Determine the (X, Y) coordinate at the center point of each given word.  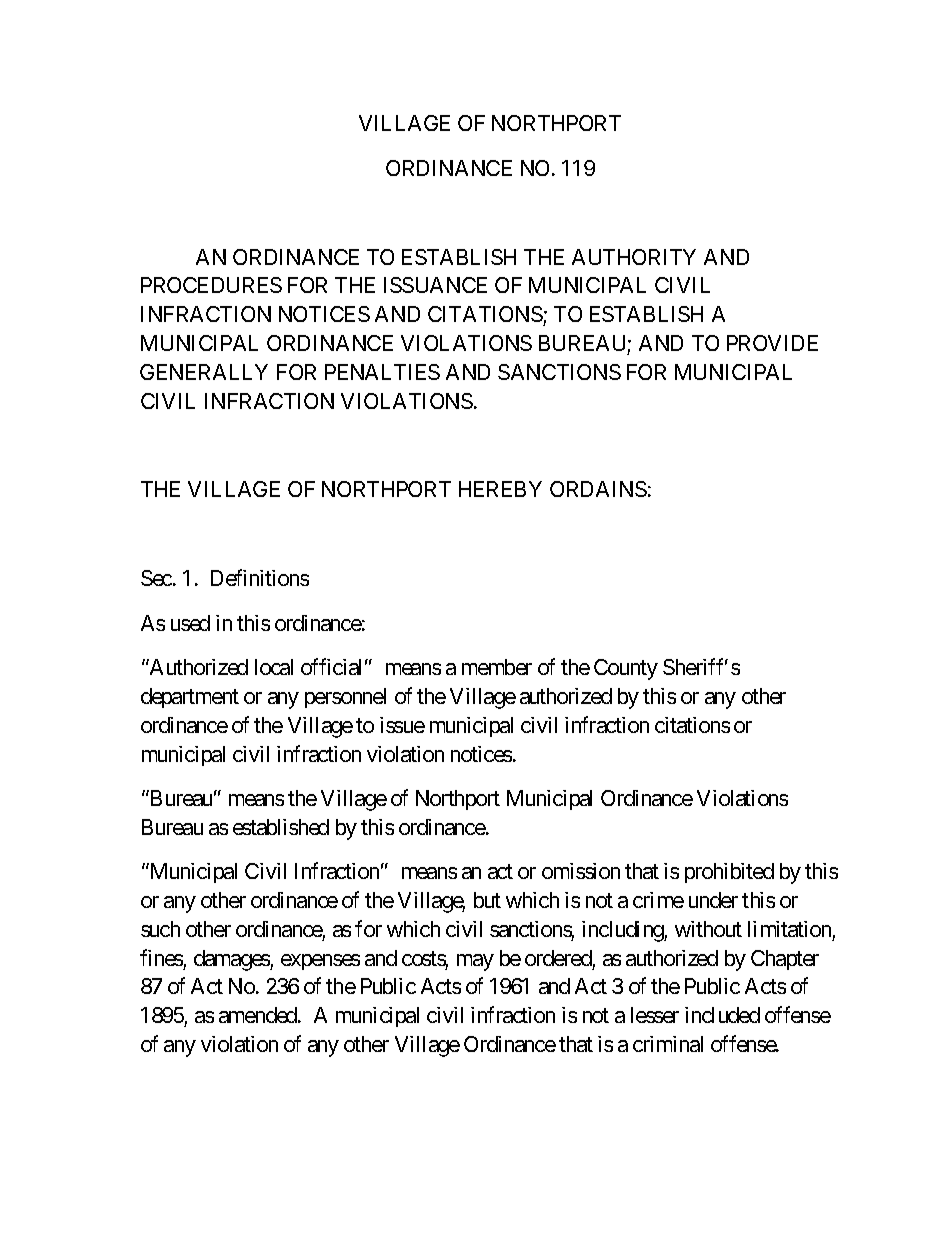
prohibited (729, 873)
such (160, 929)
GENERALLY (204, 372)
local (274, 667)
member (497, 667)
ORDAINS (598, 489)
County (626, 669)
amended (259, 1015)
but (487, 900)
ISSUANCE (435, 285)
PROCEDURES (211, 285)
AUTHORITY (634, 257)
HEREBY (500, 489)
